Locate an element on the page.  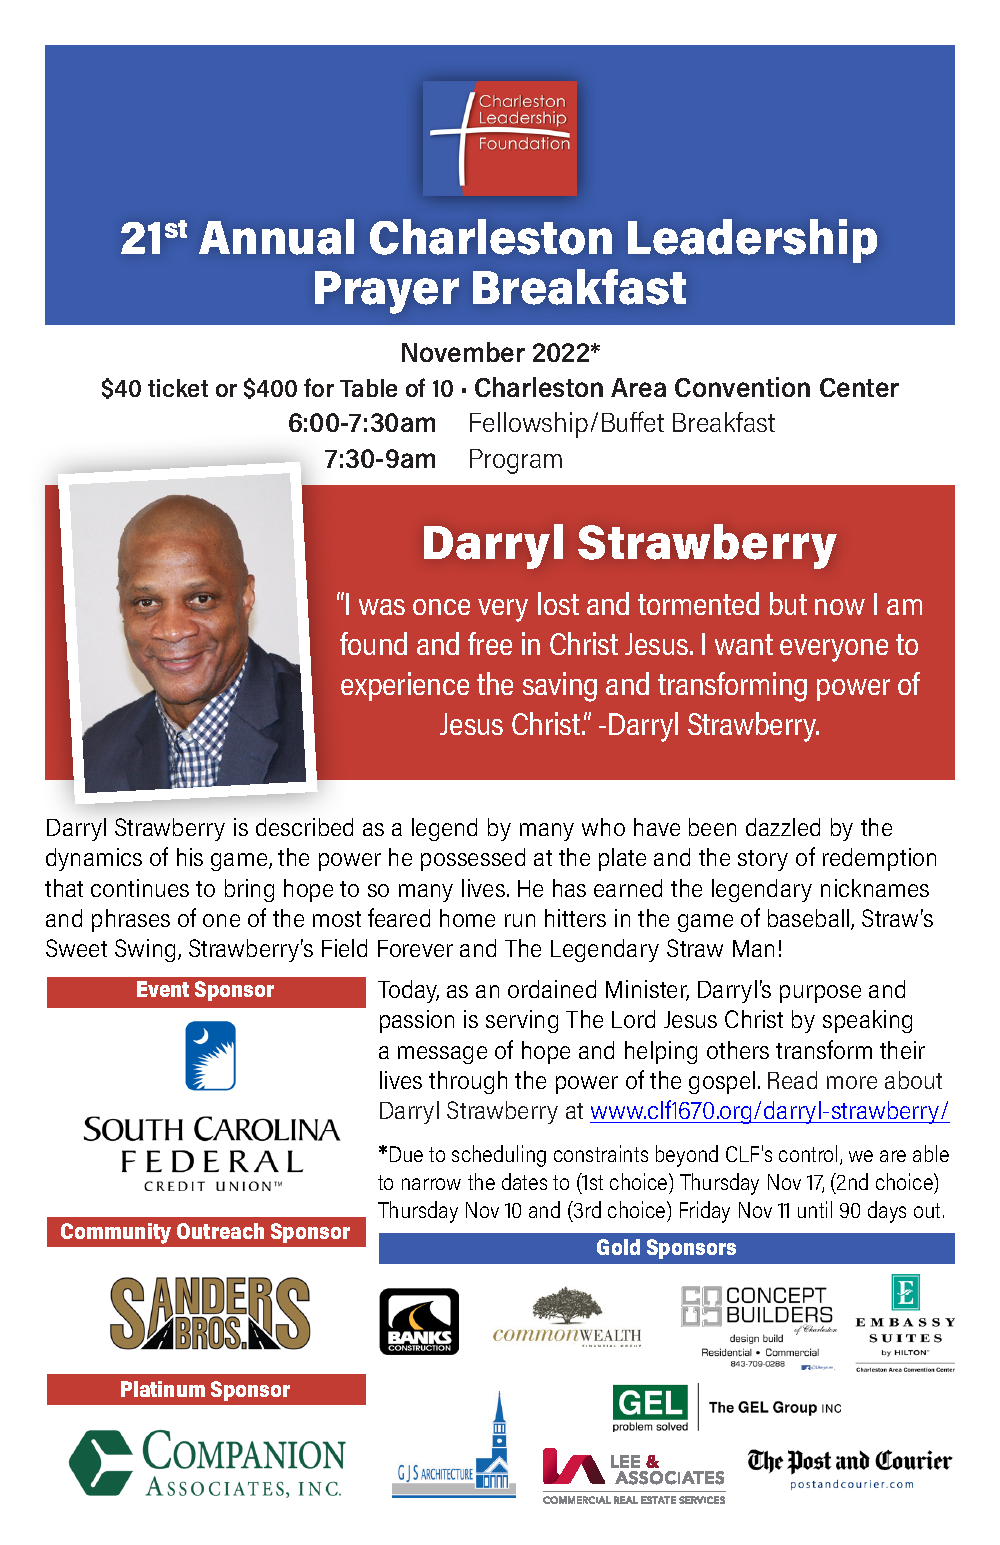
Annual is located at coordinates (276, 237).
